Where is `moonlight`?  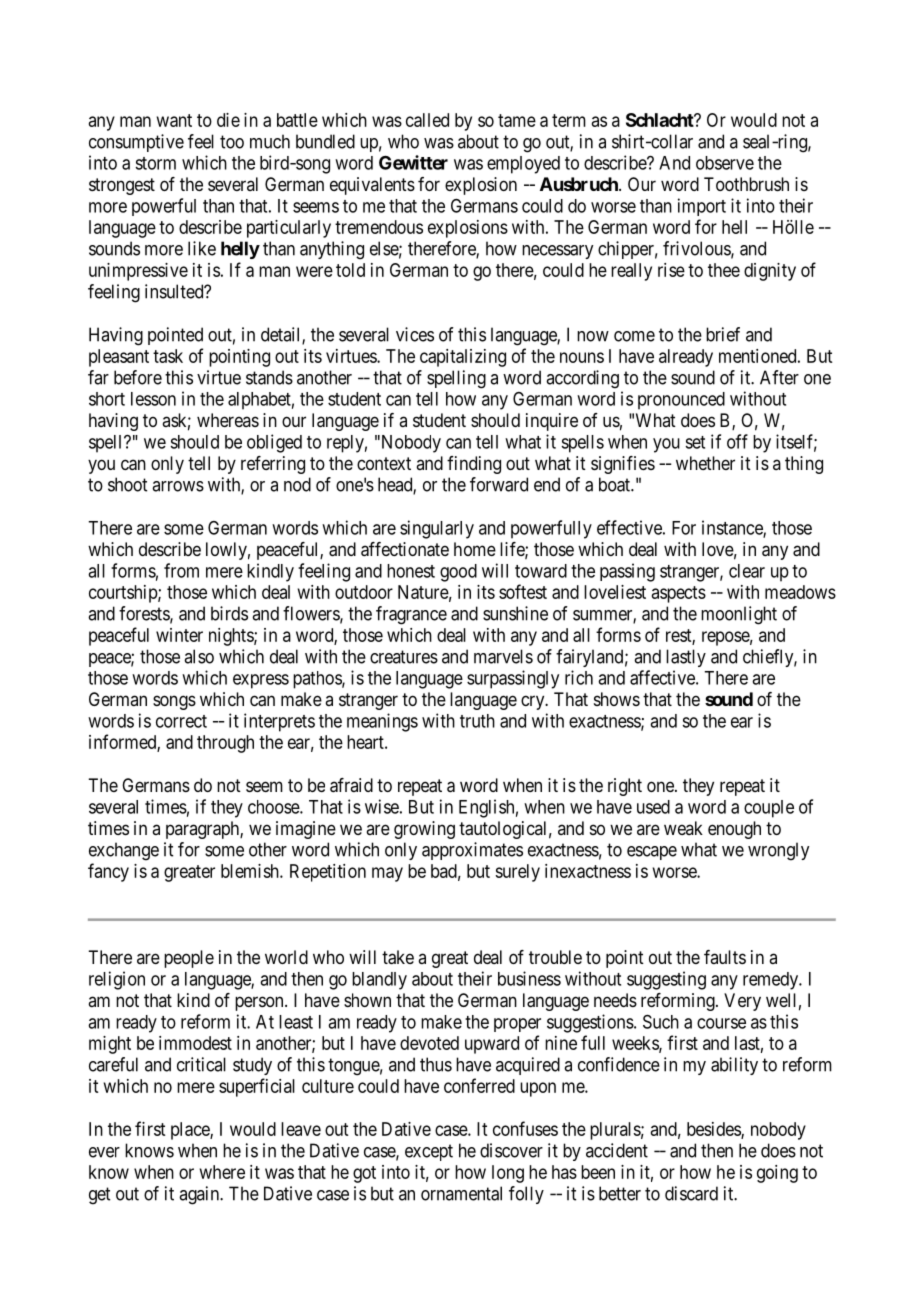
moonlight is located at coordinates (739, 615).
